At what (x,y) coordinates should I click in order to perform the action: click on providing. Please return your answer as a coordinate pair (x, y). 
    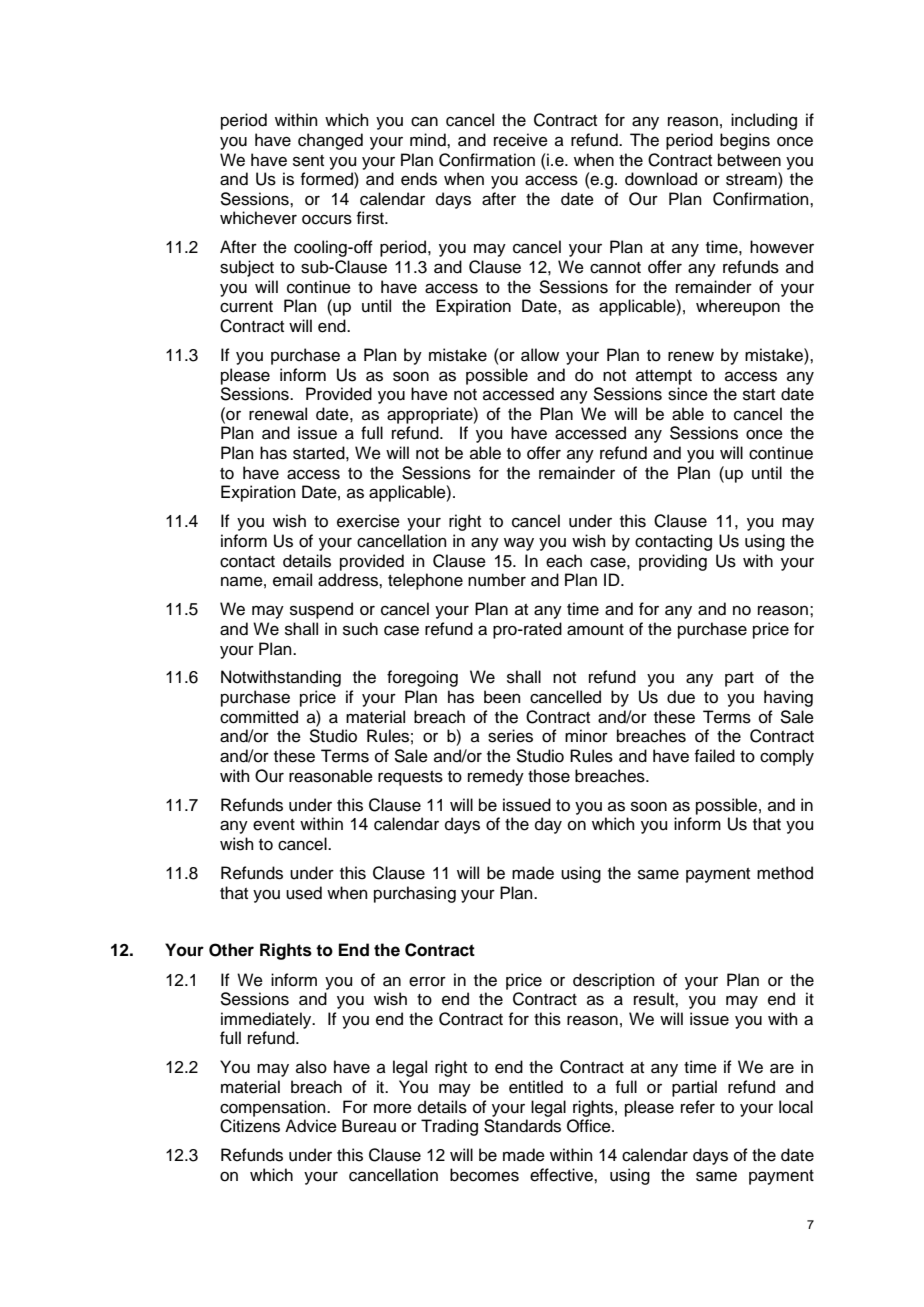
    Looking at the image, I should click on (673, 562).
